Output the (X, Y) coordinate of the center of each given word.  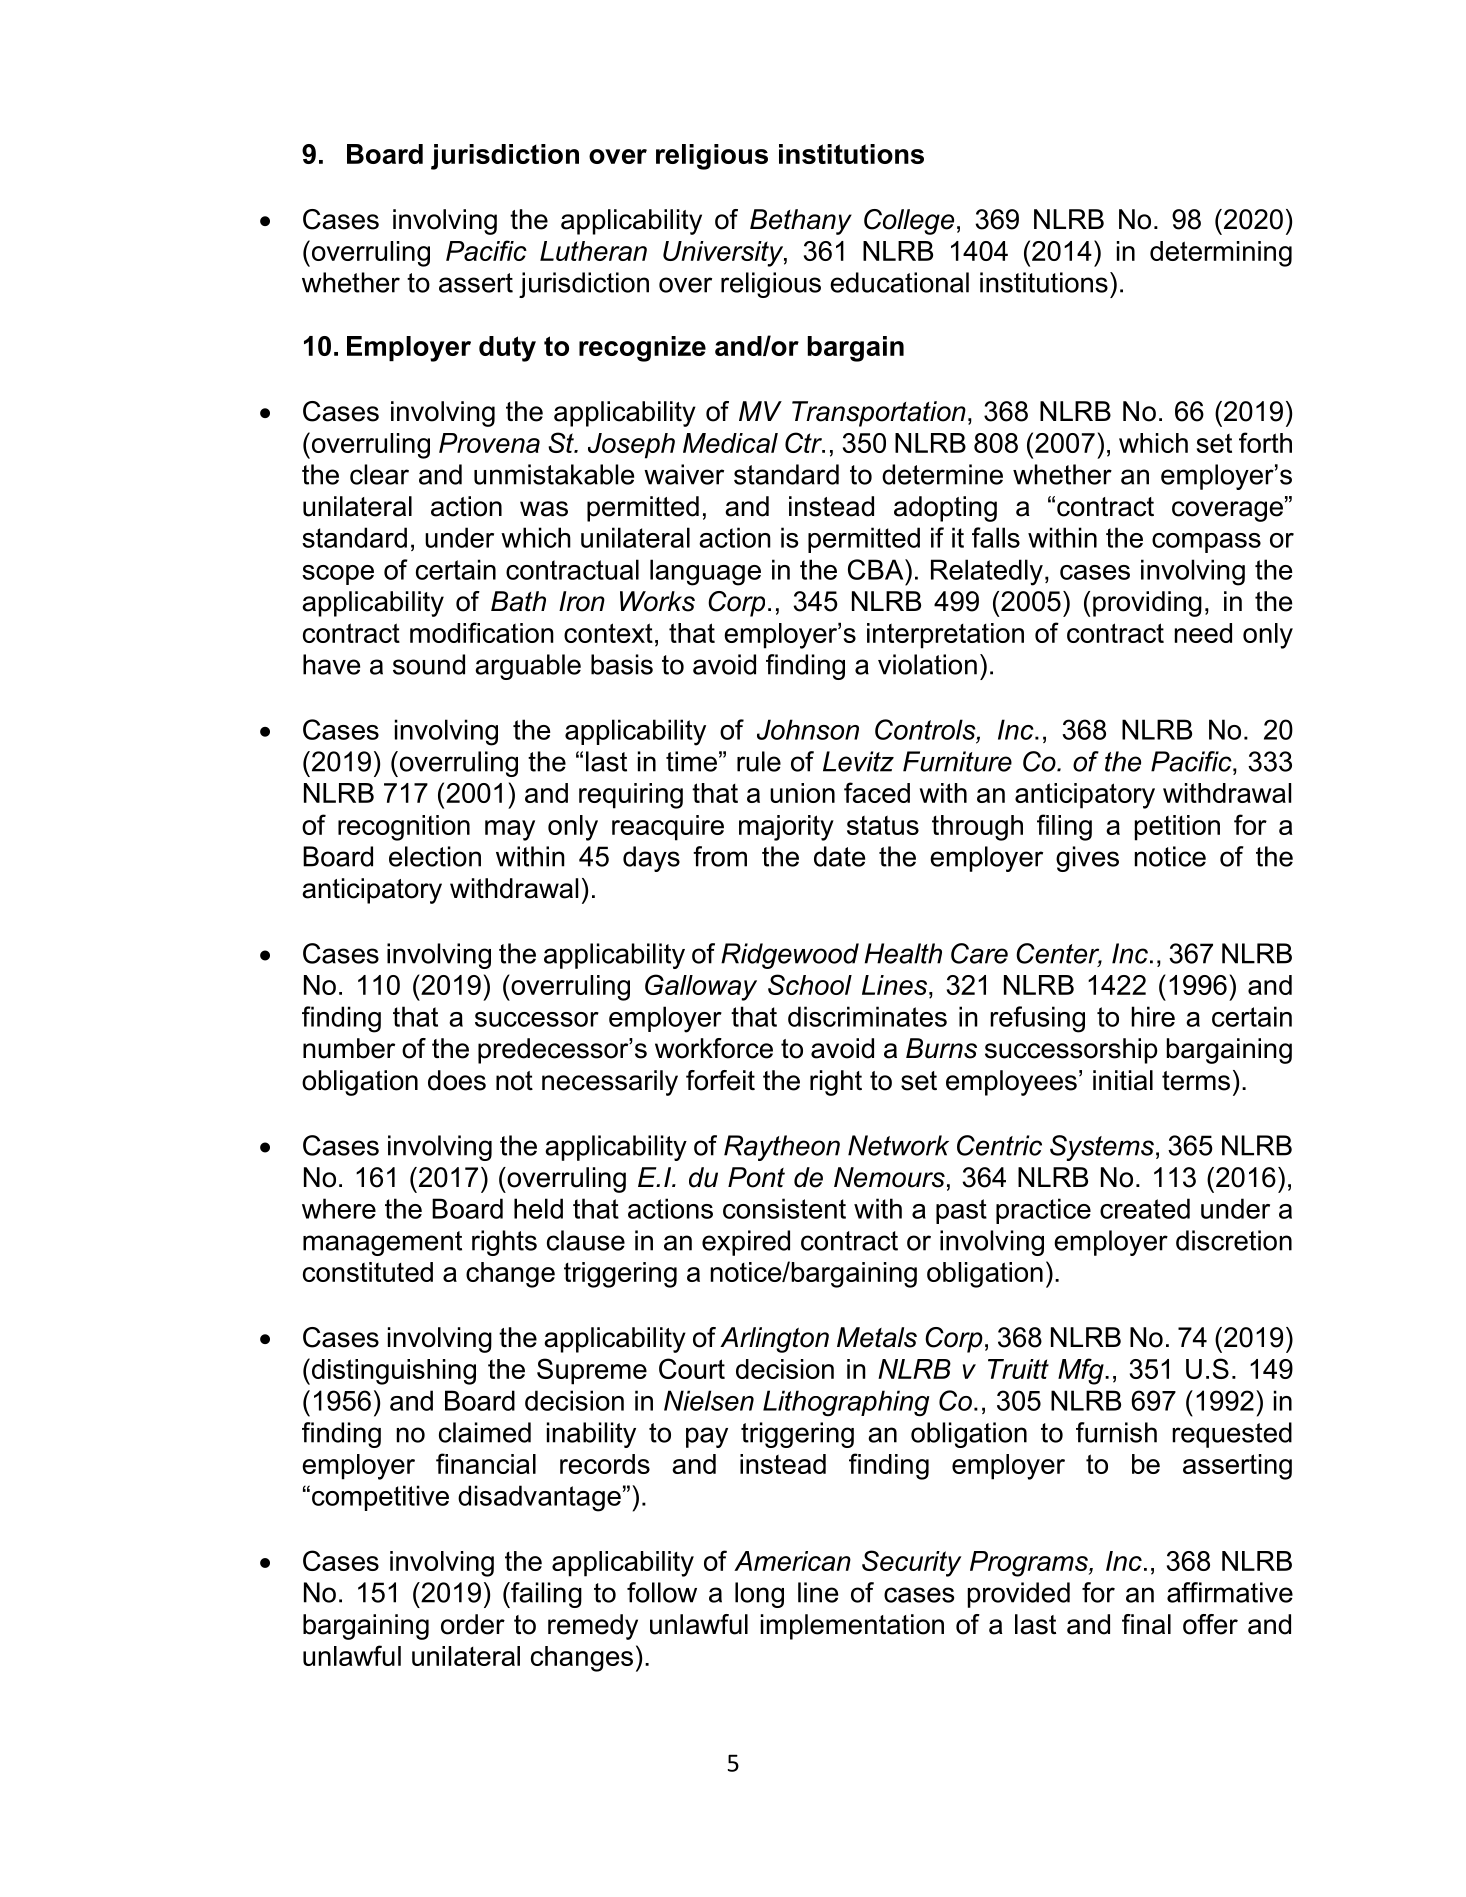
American (792, 1561)
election (435, 856)
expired (746, 1243)
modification (482, 632)
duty (507, 349)
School (810, 984)
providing (1147, 604)
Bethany (801, 222)
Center (1059, 954)
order (473, 1624)
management (382, 1243)
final (1146, 1624)
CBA (877, 569)
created (1145, 1208)
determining (1221, 254)
